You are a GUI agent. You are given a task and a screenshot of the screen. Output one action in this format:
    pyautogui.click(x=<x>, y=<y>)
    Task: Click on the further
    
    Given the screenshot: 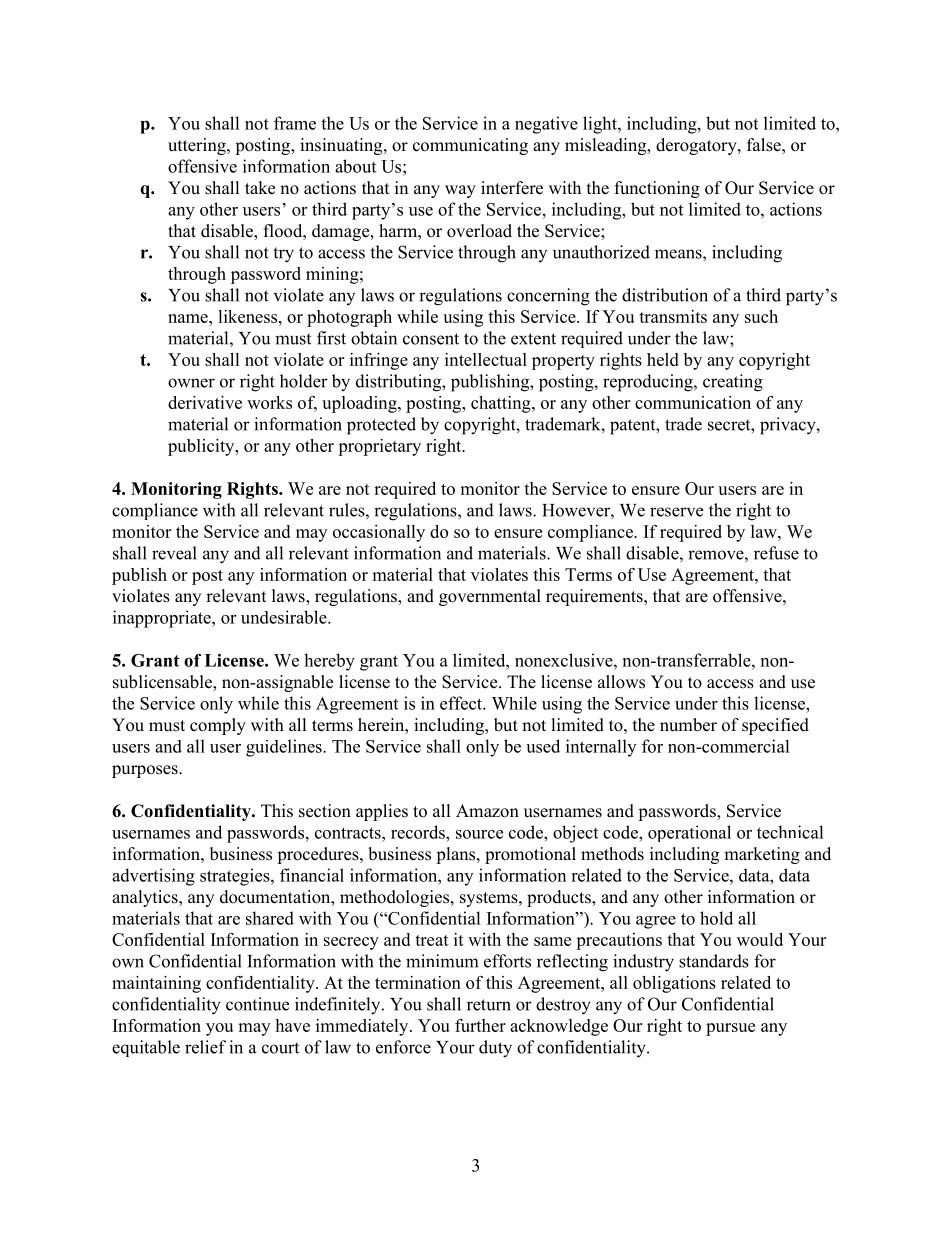 What is the action you would take?
    pyautogui.click(x=480, y=1025)
